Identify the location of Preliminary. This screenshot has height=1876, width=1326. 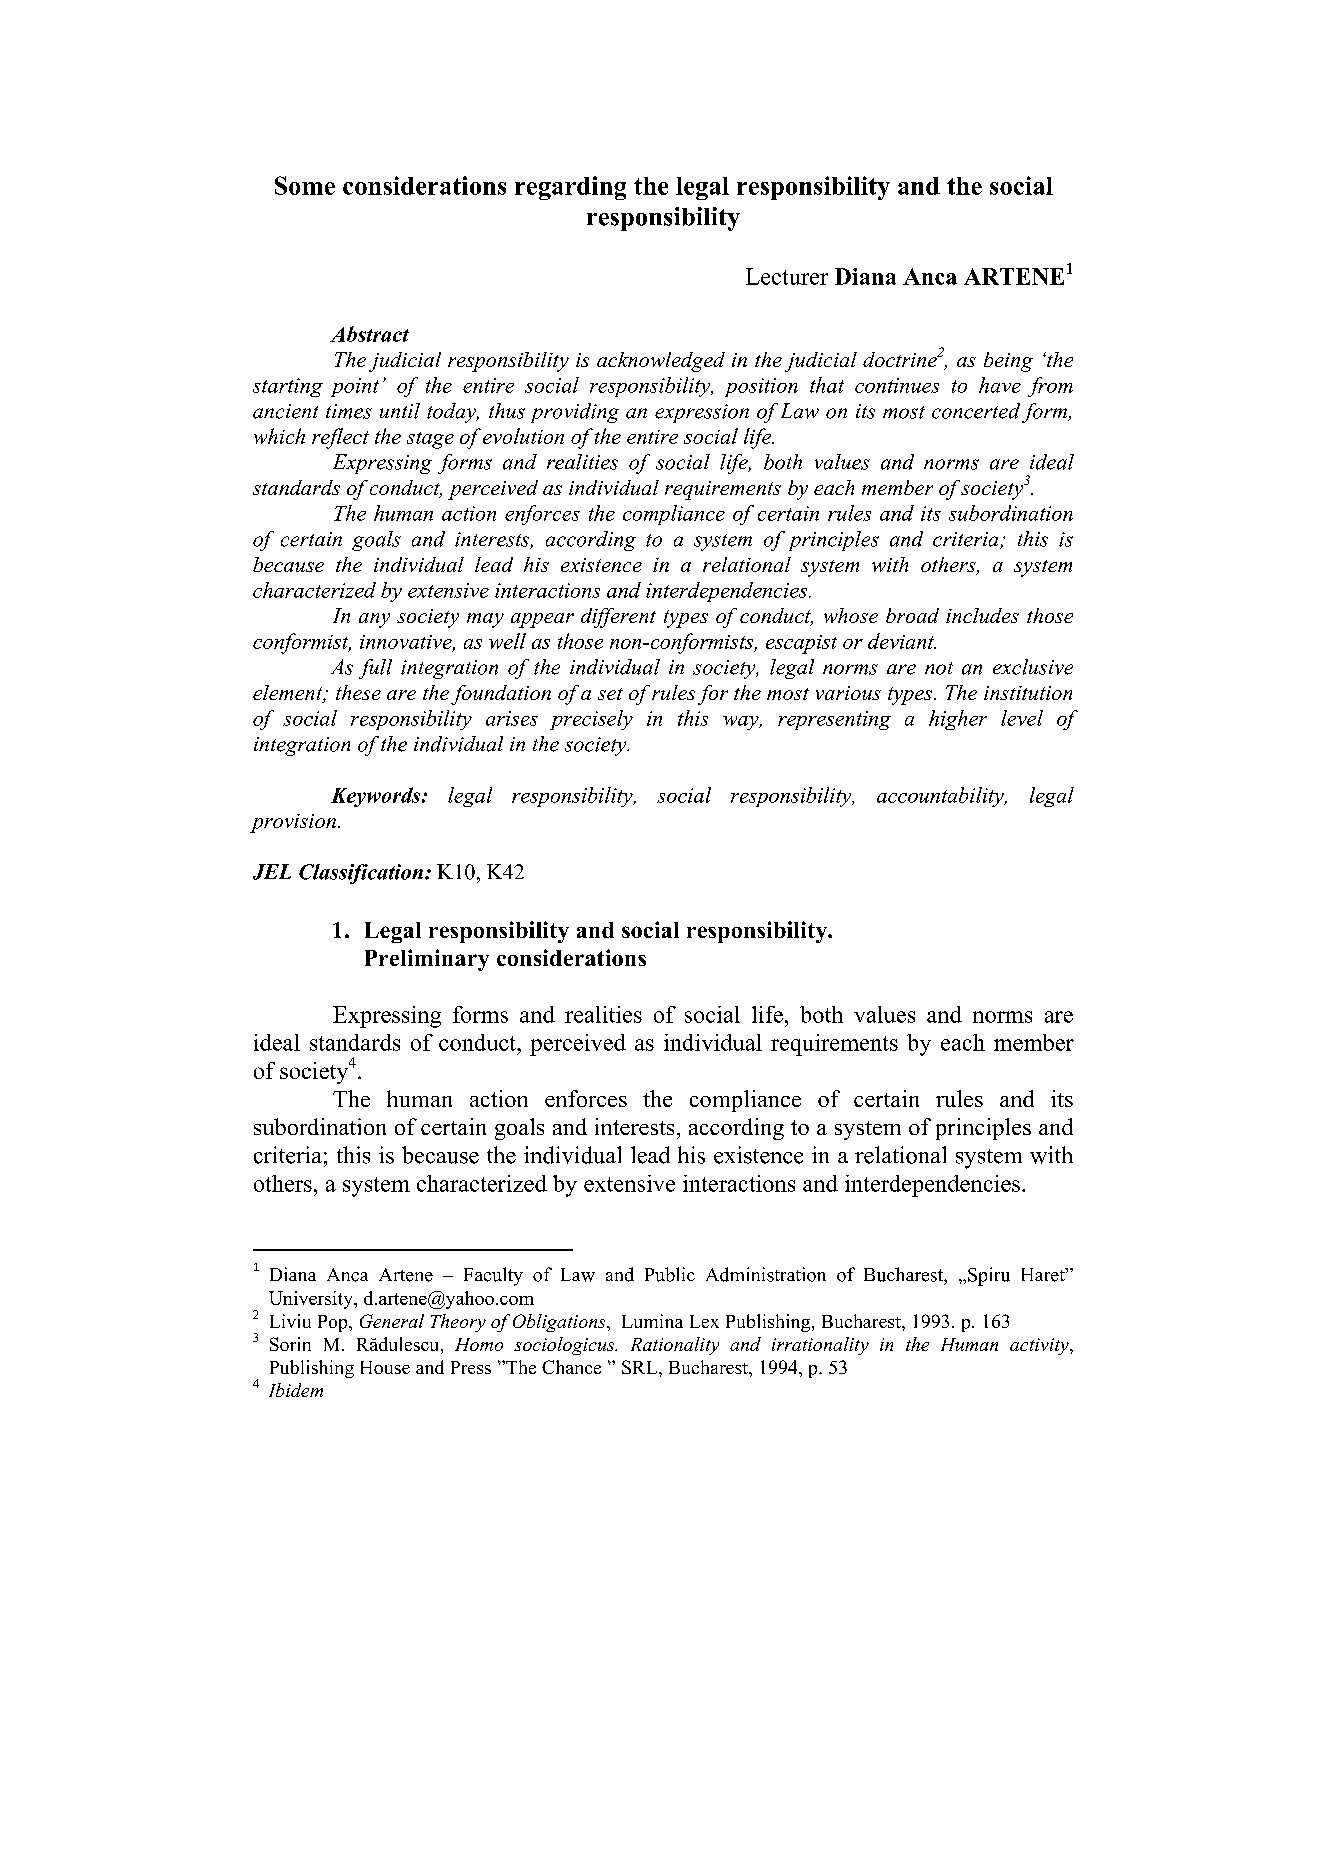
(427, 960).
